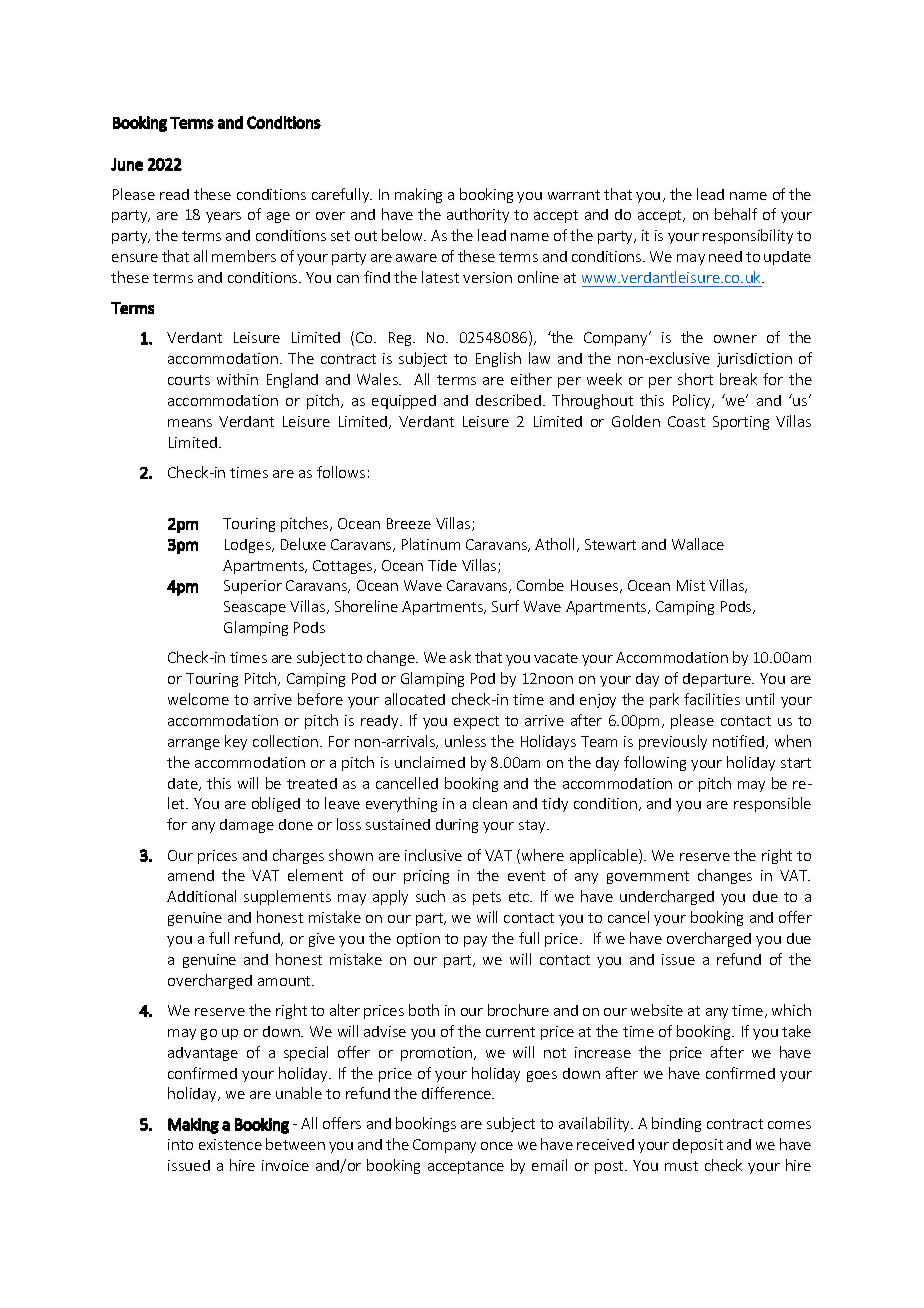  What do you see at coordinates (736, 214) in the screenshot?
I see `behalf` at bounding box center [736, 214].
